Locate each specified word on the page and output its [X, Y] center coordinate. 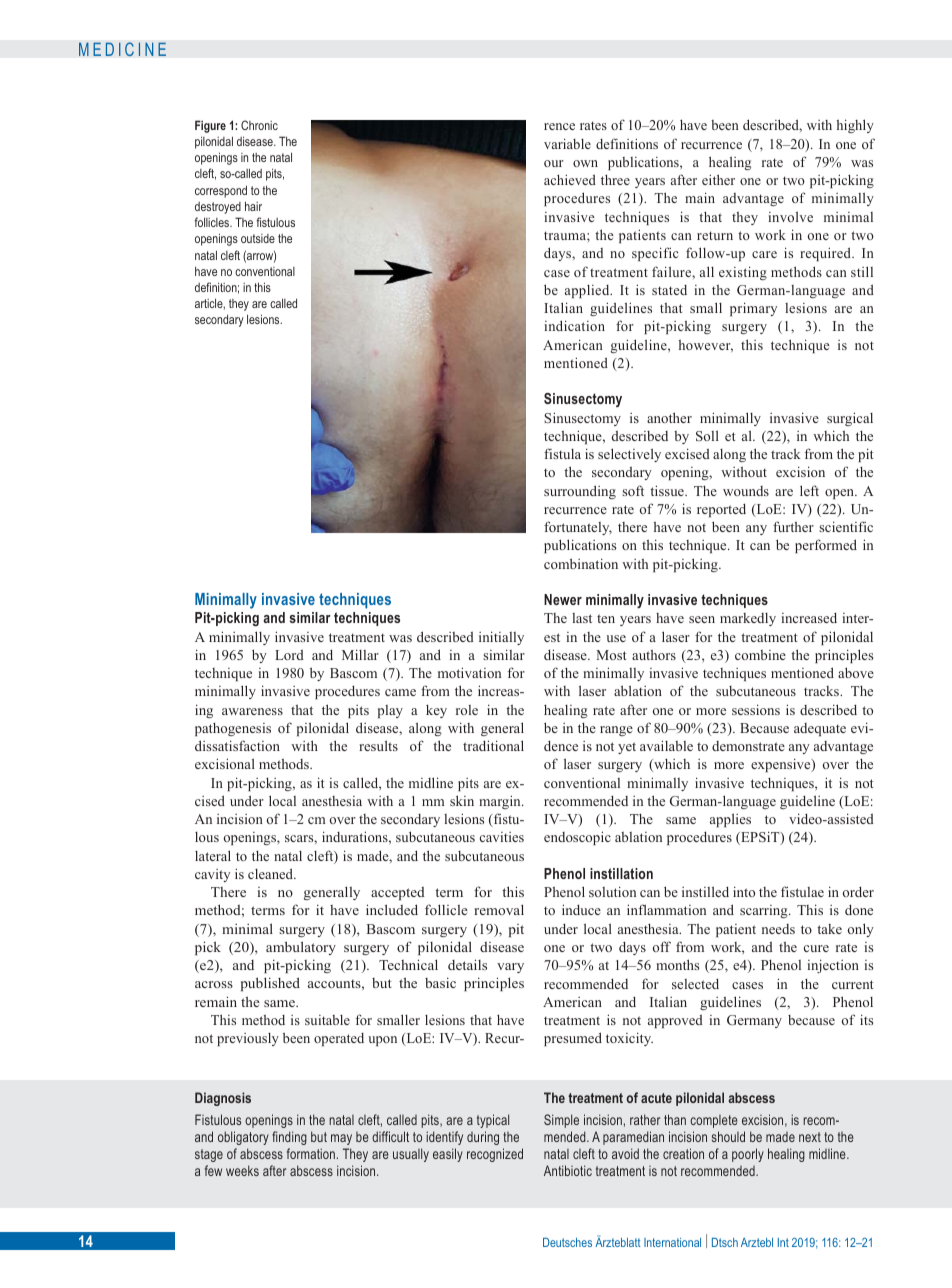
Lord [289, 655]
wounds [746, 491]
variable [567, 143]
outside [258, 238]
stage [209, 1155]
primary [753, 309]
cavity [212, 875]
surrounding [580, 492]
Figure [210, 126]
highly [855, 126]
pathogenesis [233, 729]
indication [574, 325]
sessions [756, 709]
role [467, 710]
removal [499, 909]
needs [778, 929]
